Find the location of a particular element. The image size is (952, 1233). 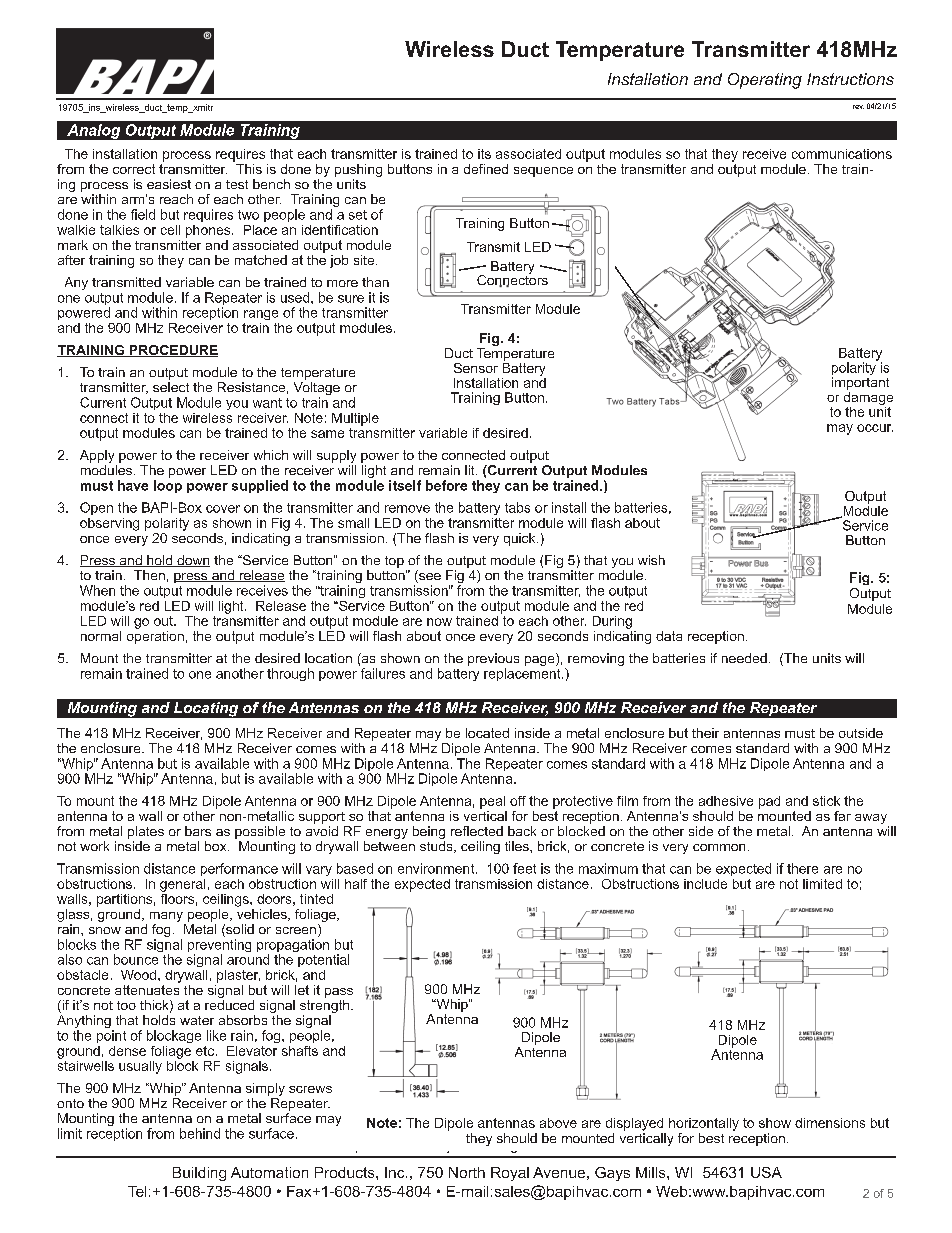

operation is located at coordinates (155, 636).
